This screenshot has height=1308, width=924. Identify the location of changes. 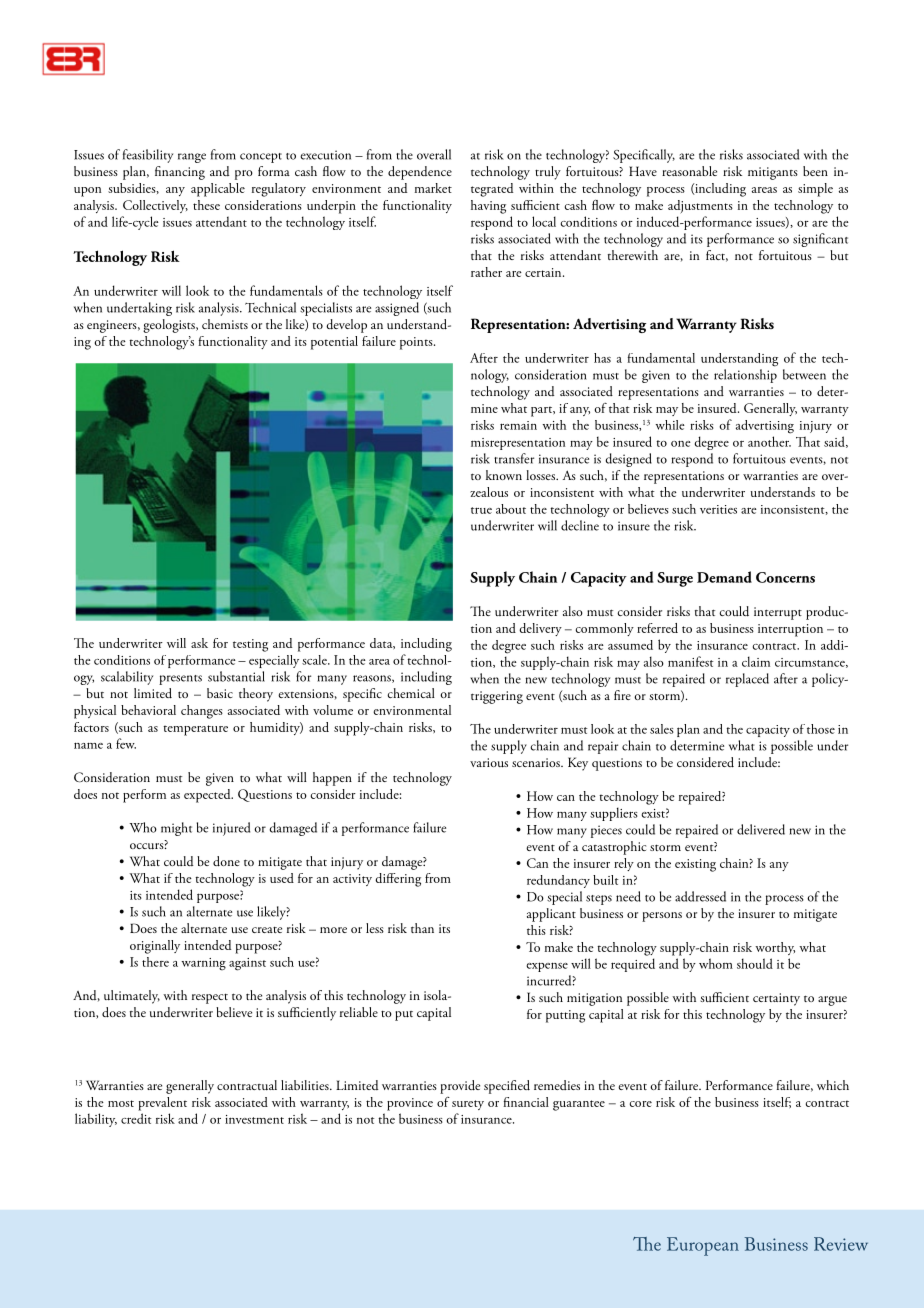
(202, 712).
